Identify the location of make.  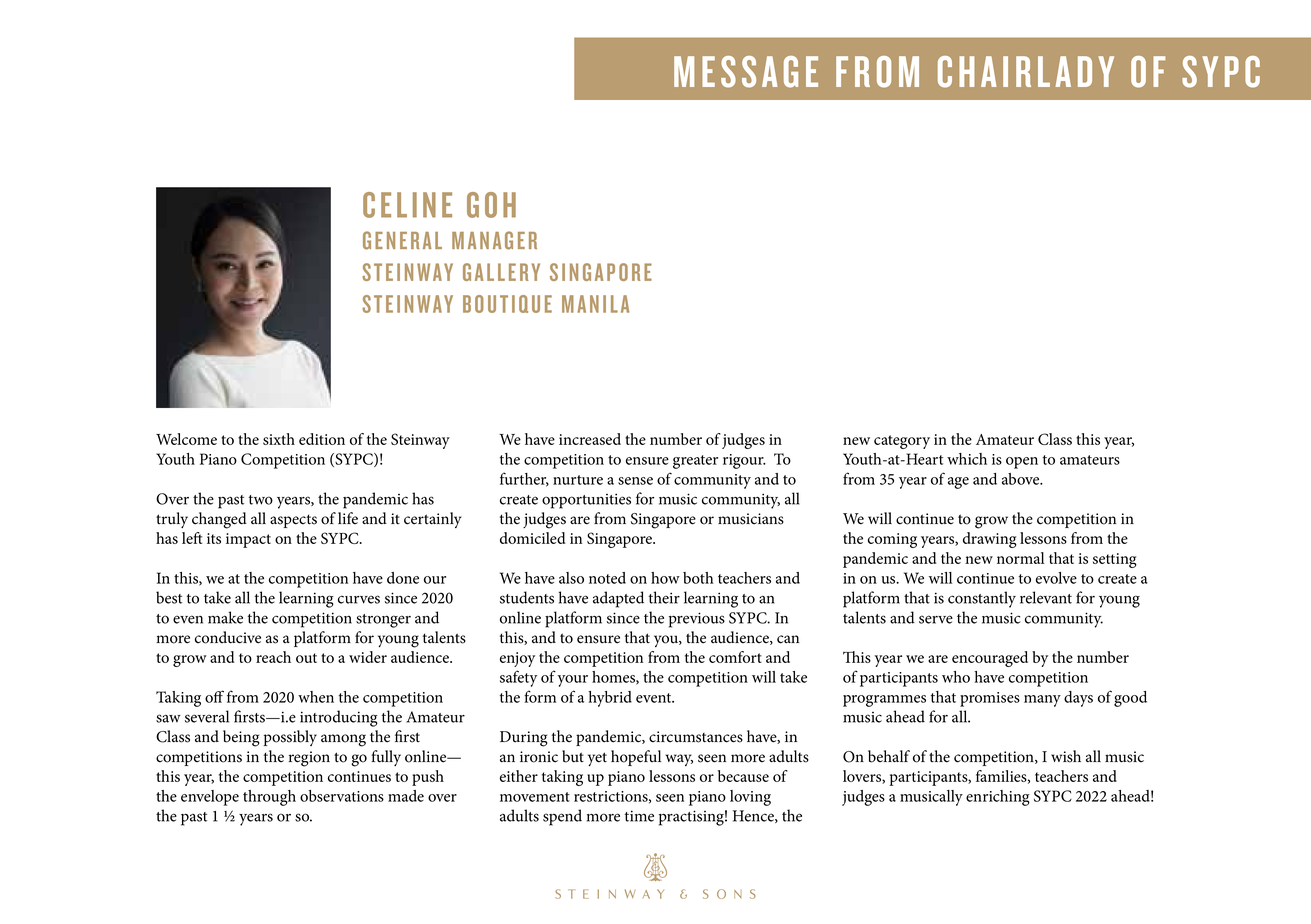
(225, 617).
